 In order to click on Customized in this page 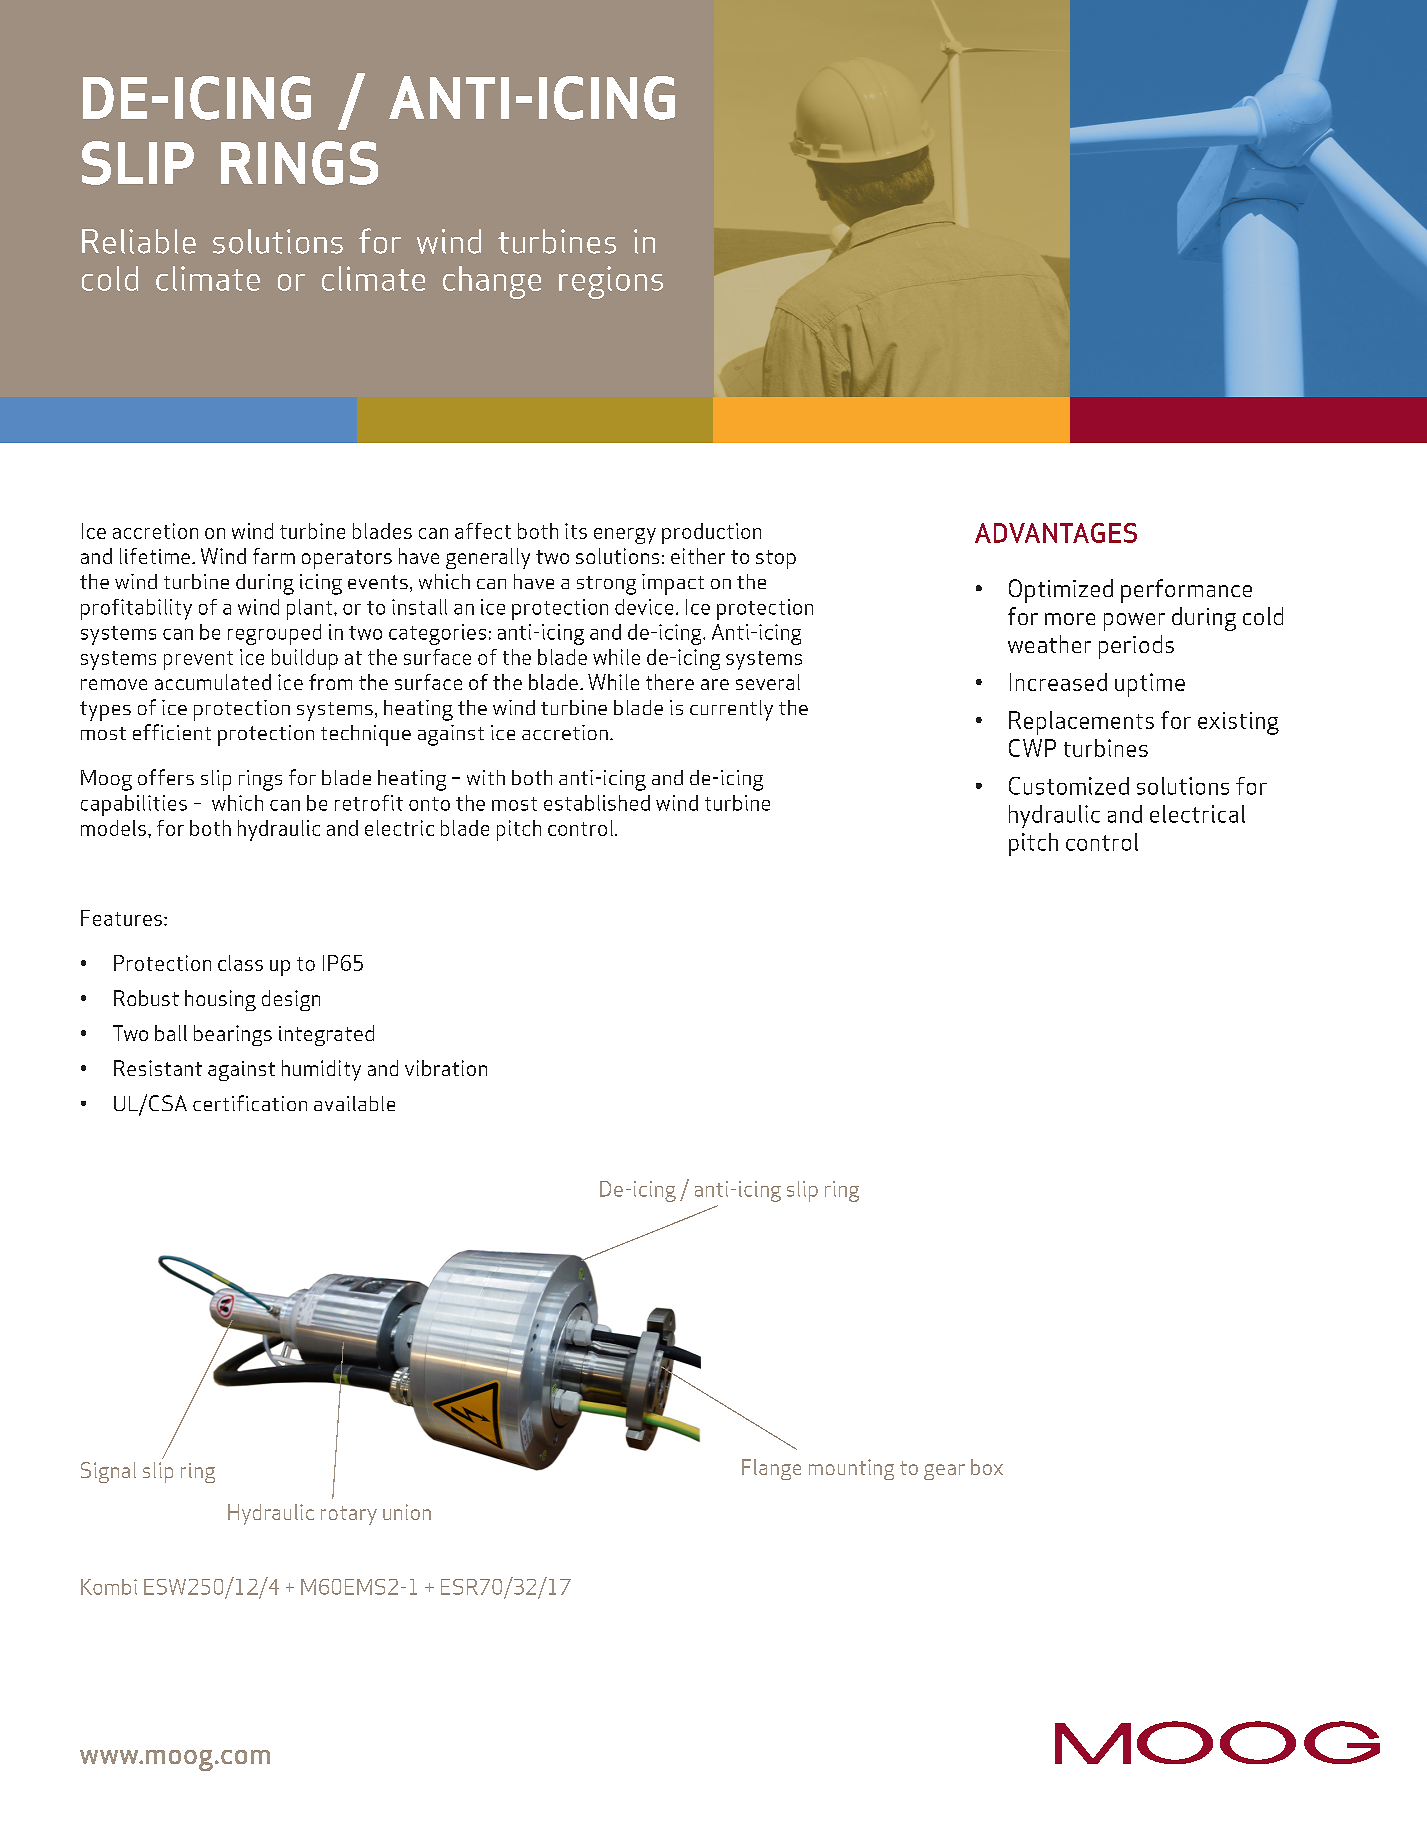, I will do `click(1069, 786)`.
